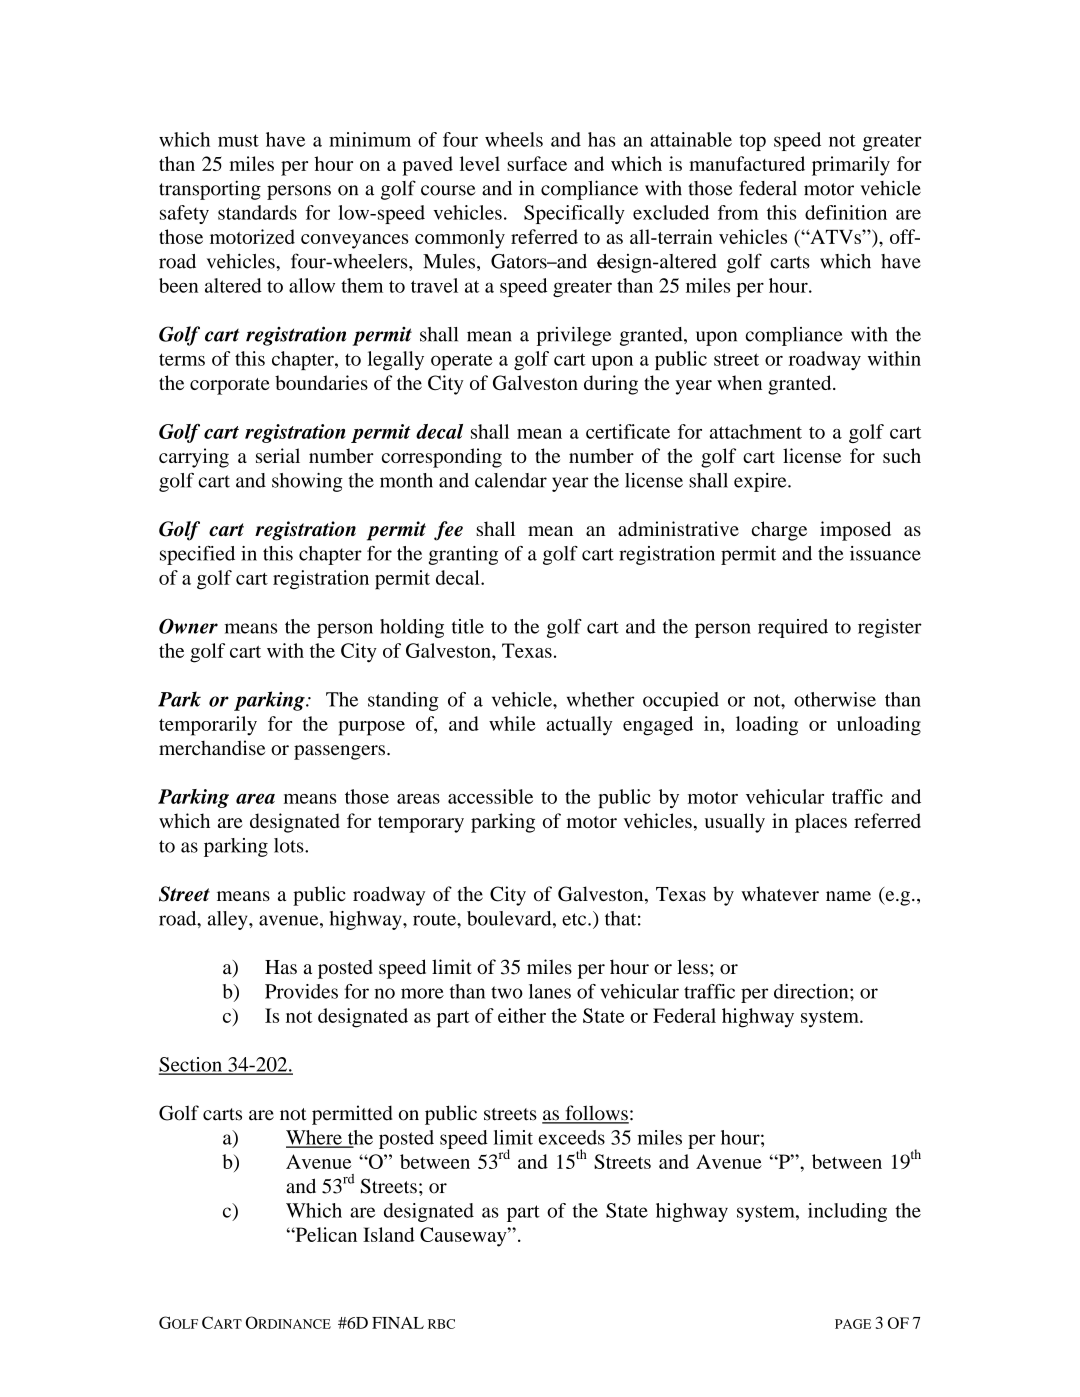  What do you see at coordinates (835, 699) in the screenshot?
I see `otherwise` at bounding box center [835, 699].
